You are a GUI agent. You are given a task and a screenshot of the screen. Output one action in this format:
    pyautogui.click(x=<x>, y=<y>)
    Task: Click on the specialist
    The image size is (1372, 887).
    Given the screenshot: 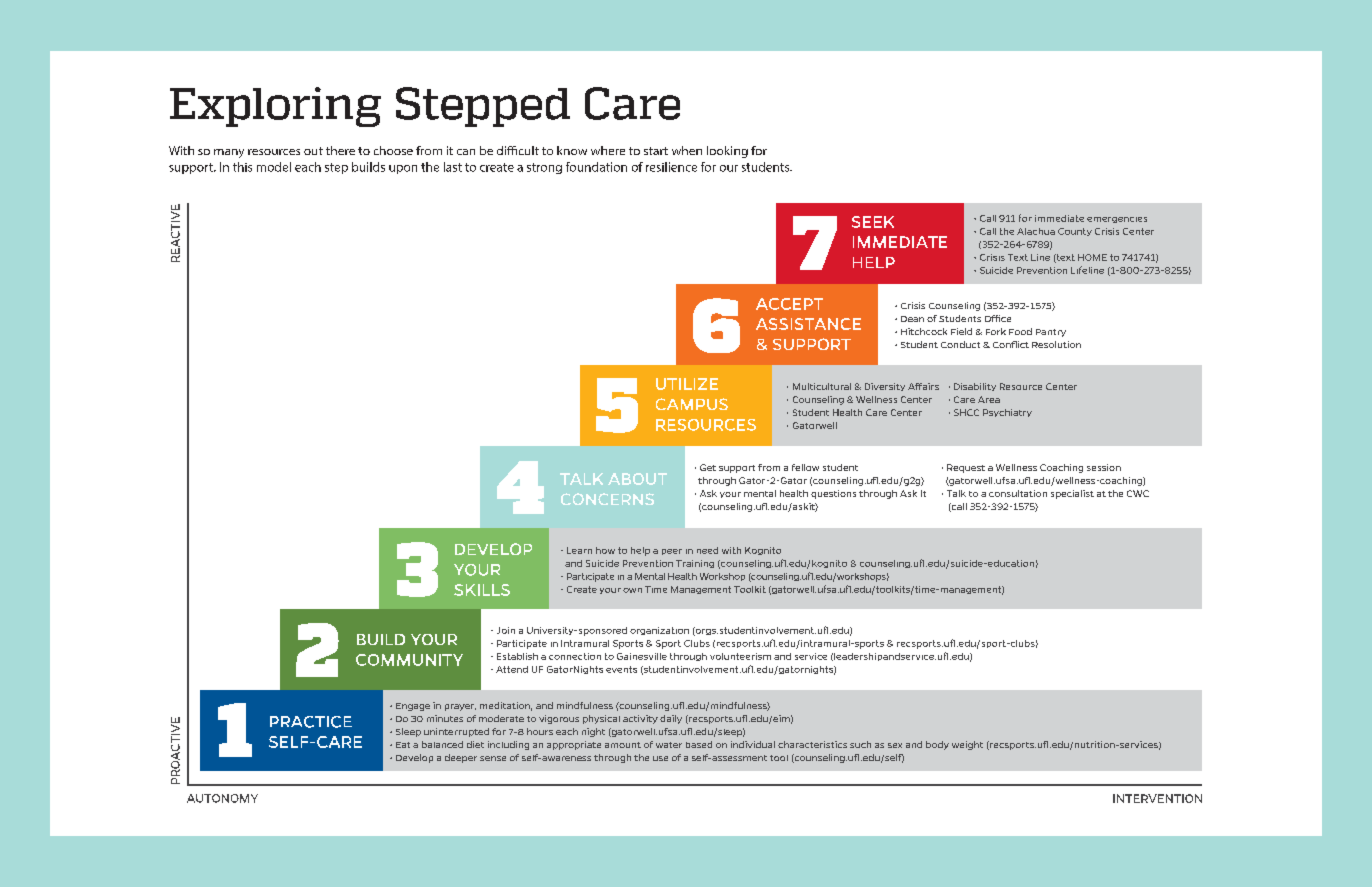 What is the action you would take?
    pyautogui.click(x=1072, y=494)
